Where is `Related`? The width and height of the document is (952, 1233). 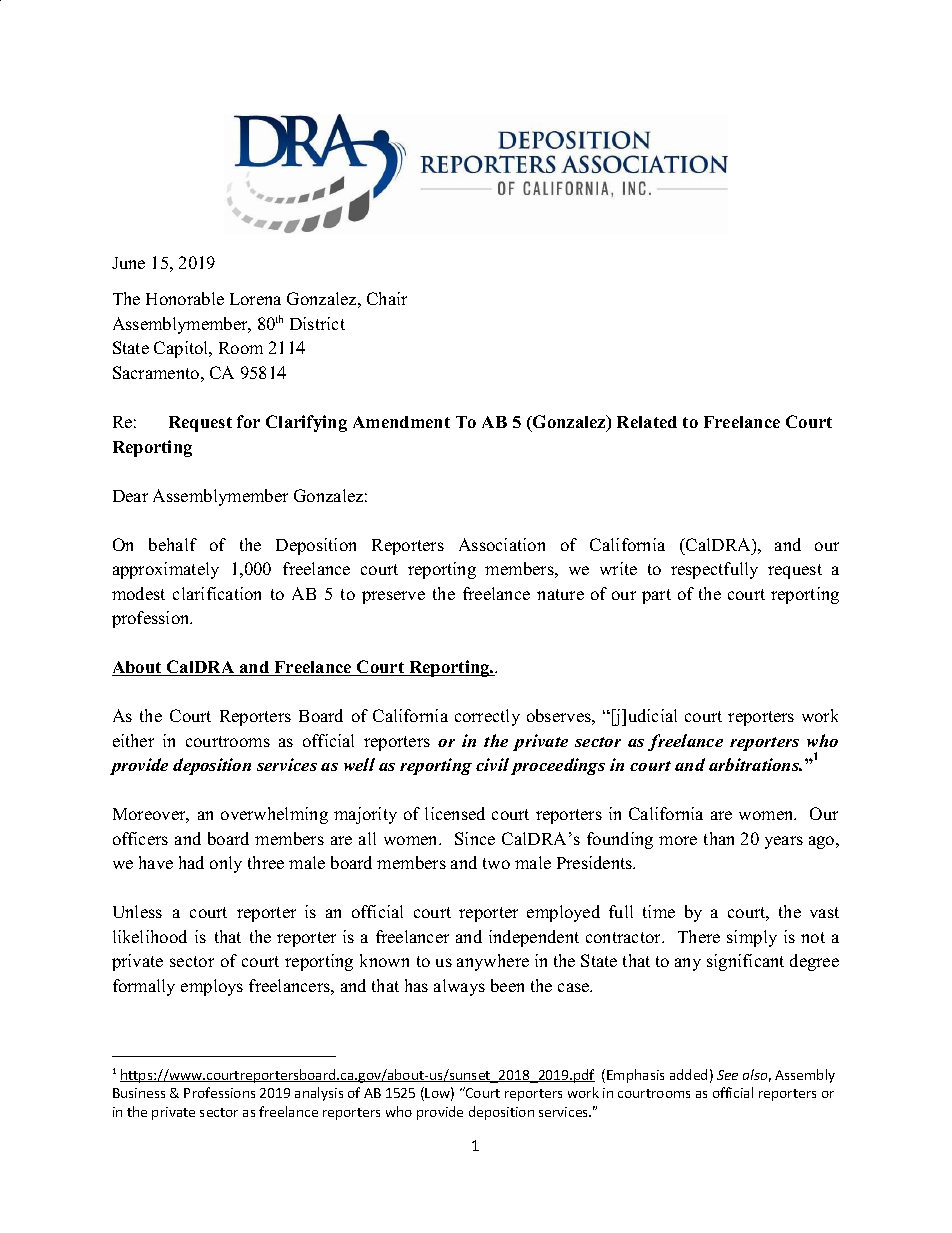
Related is located at coordinates (647, 422).
